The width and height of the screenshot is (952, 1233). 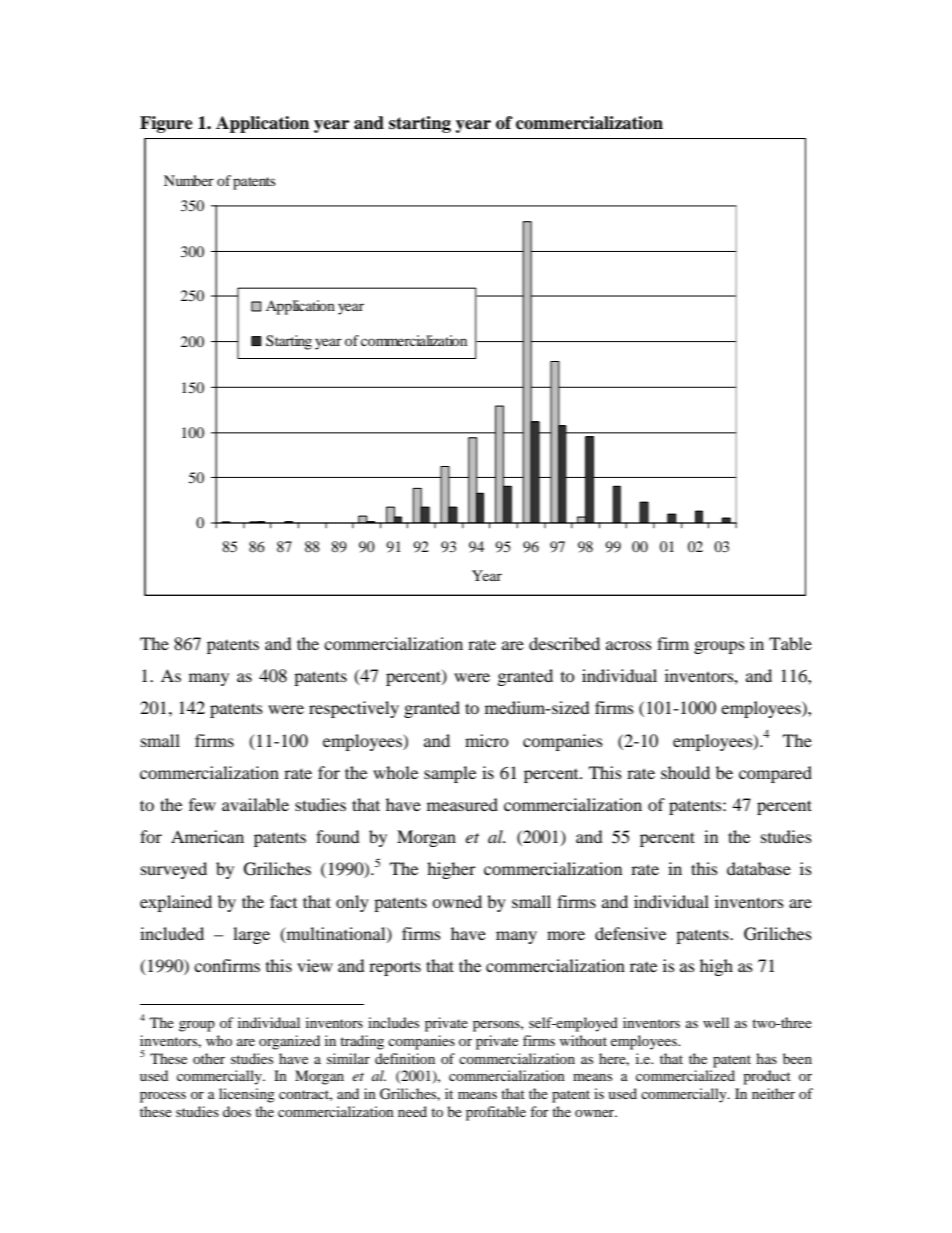 What do you see at coordinates (685, 1075) in the screenshot?
I see `commercialized` at bounding box center [685, 1075].
